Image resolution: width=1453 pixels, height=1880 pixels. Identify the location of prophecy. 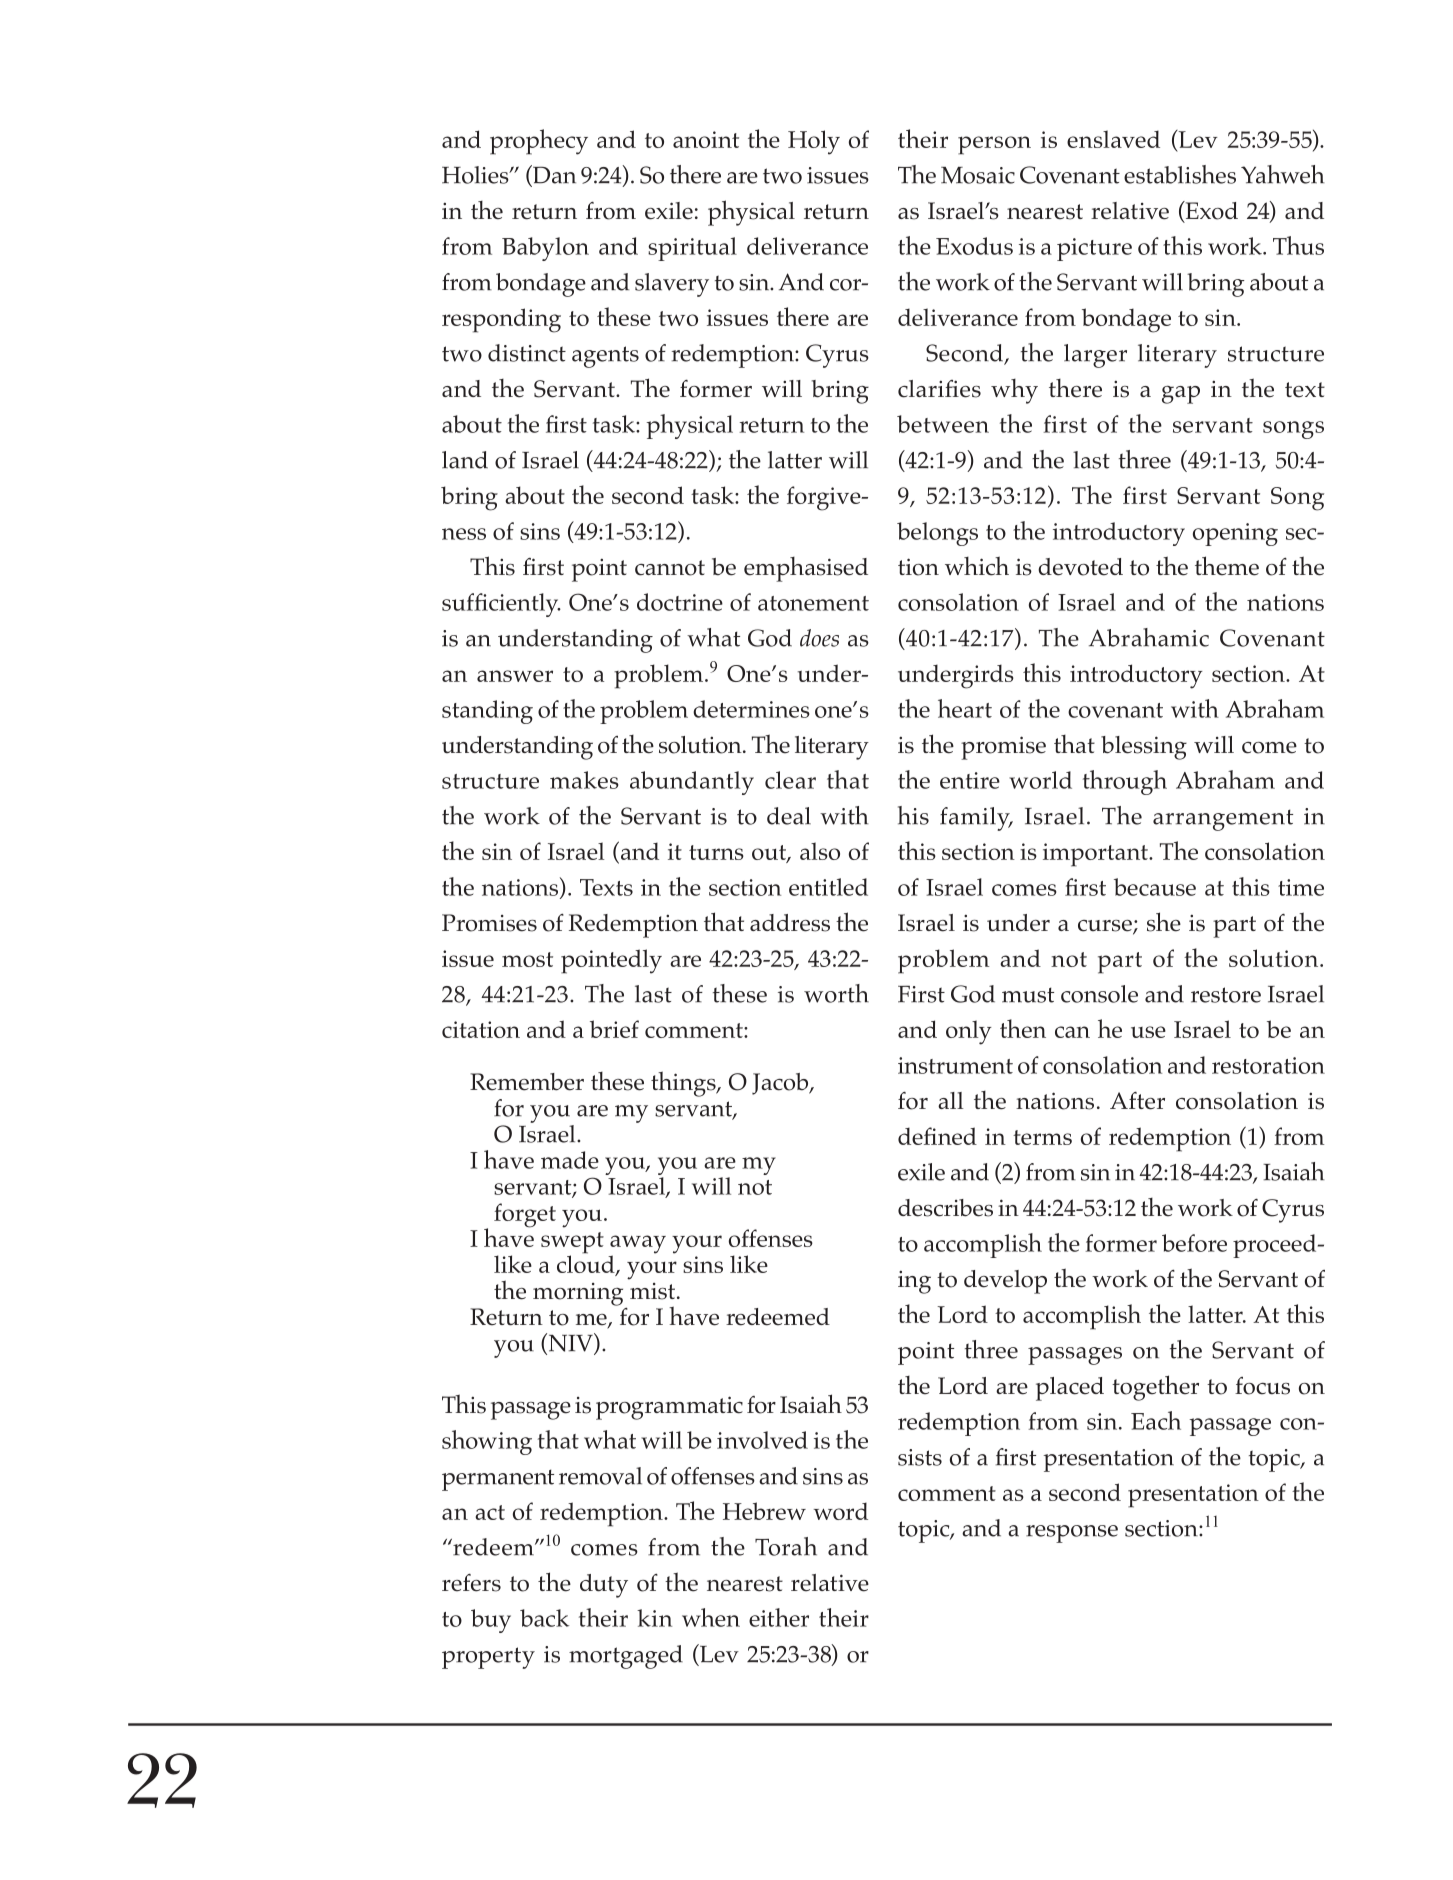
(539, 142).
